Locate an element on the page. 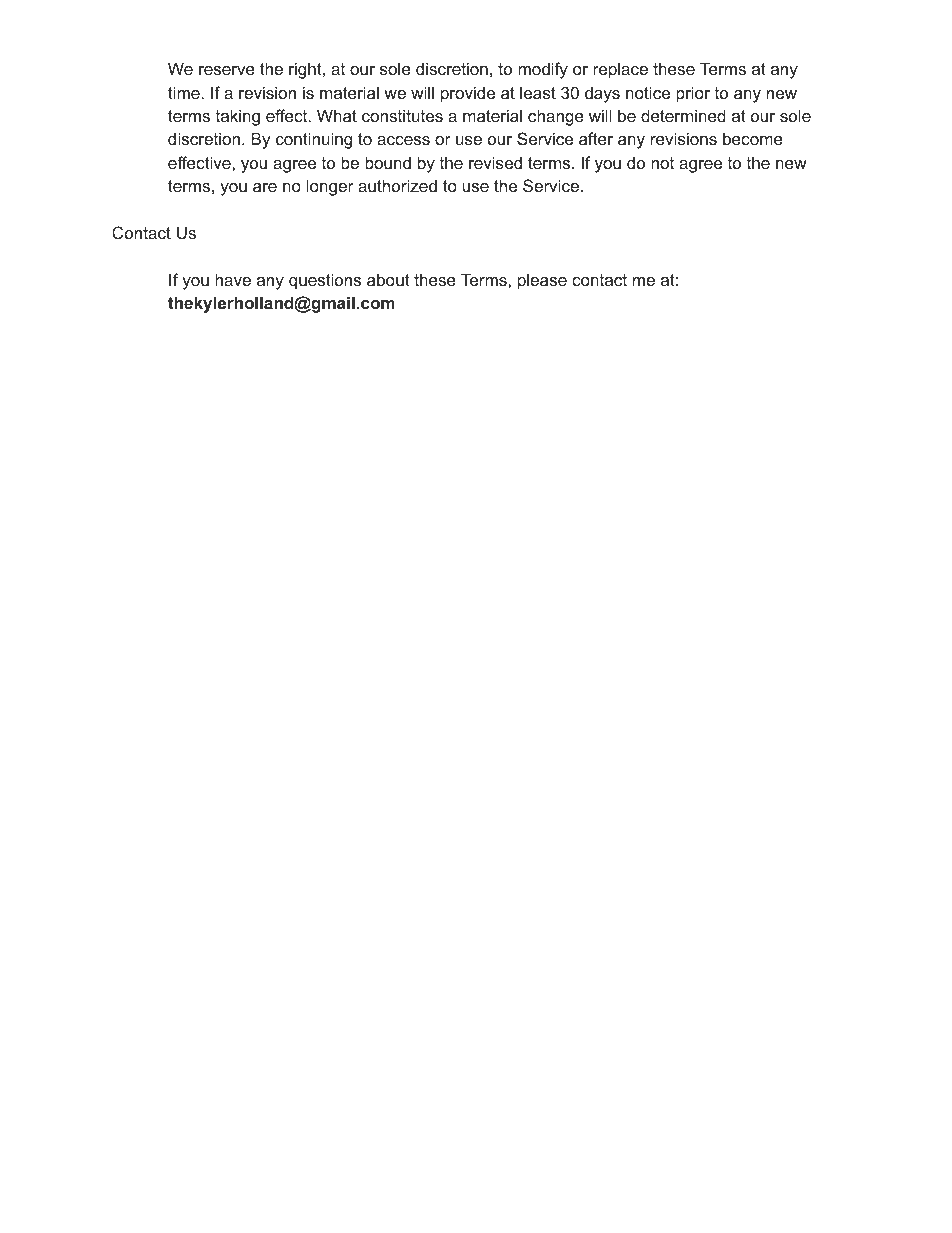 Image resolution: width=952 pixels, height=1233 pixels. please is located at coordinates (542, 281).
